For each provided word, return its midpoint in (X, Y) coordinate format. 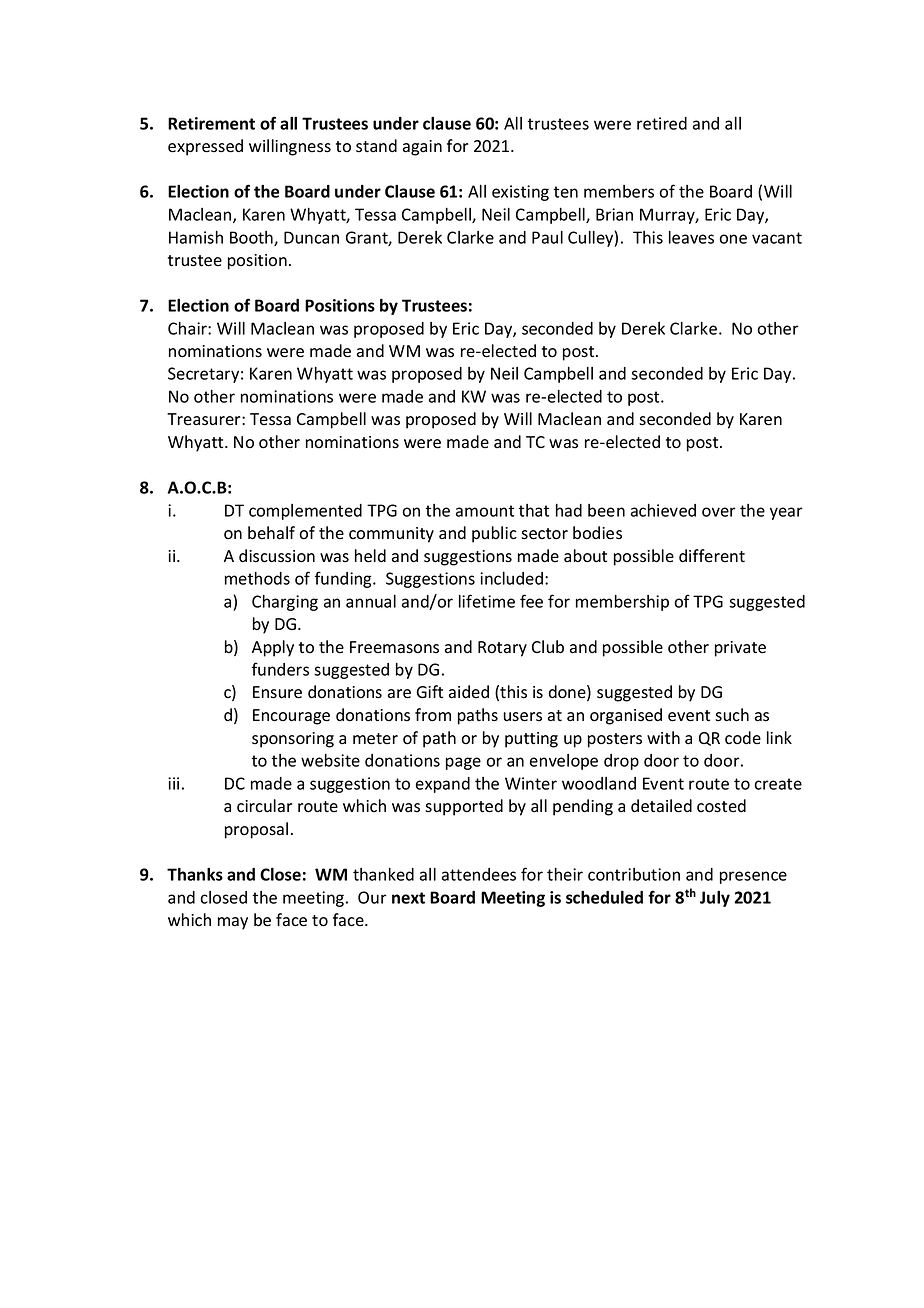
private (740, 649)
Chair (188, 328)
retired (662, 123)
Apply (273, 648)
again (422, 148)
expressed (205, 147)
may (233, 923)
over (719, 512)
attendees (479, 874)
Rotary (502, 649)
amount (485, 511)
